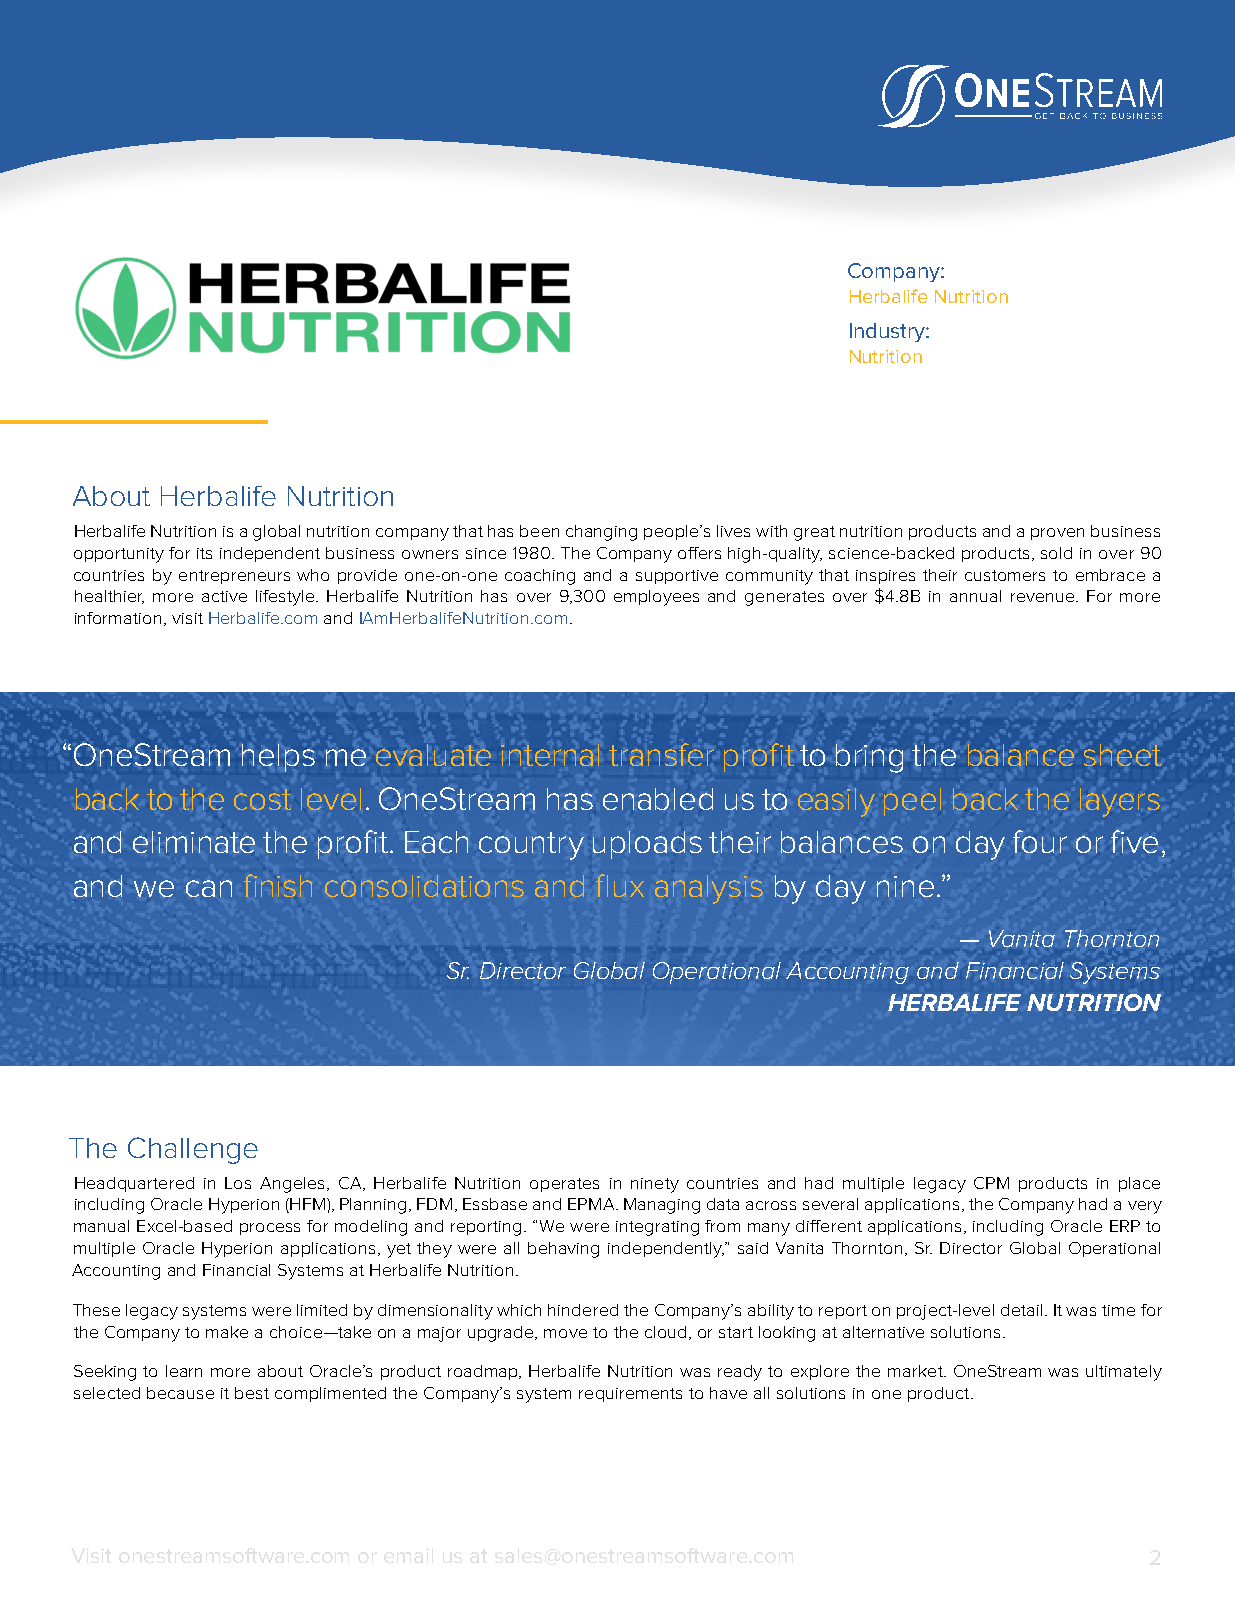  Describe the element at coordinates (204, 553) in the screenshot. I see `its` at that location.
